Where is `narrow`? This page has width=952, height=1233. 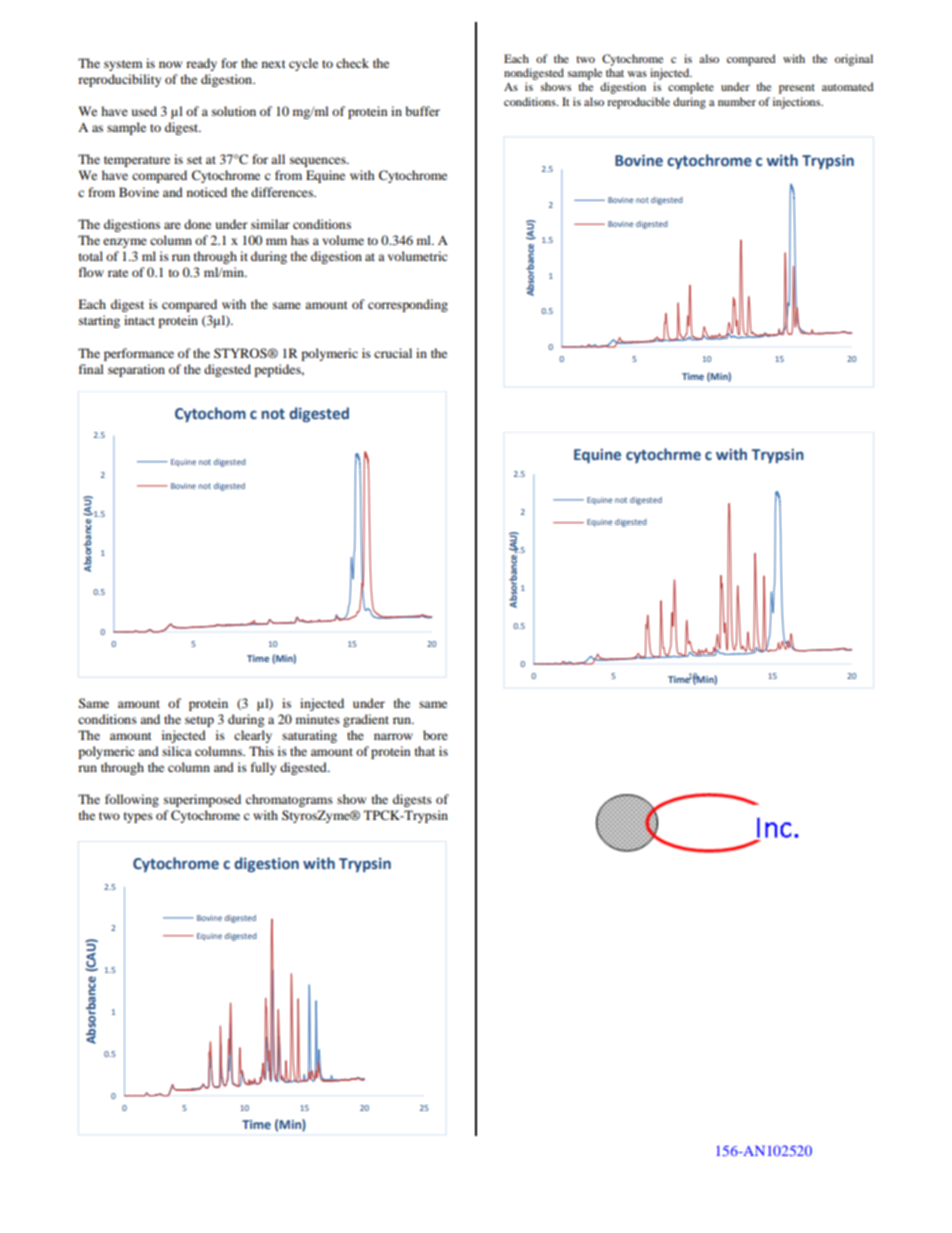 narrow is located at coordinates (393, 736).
